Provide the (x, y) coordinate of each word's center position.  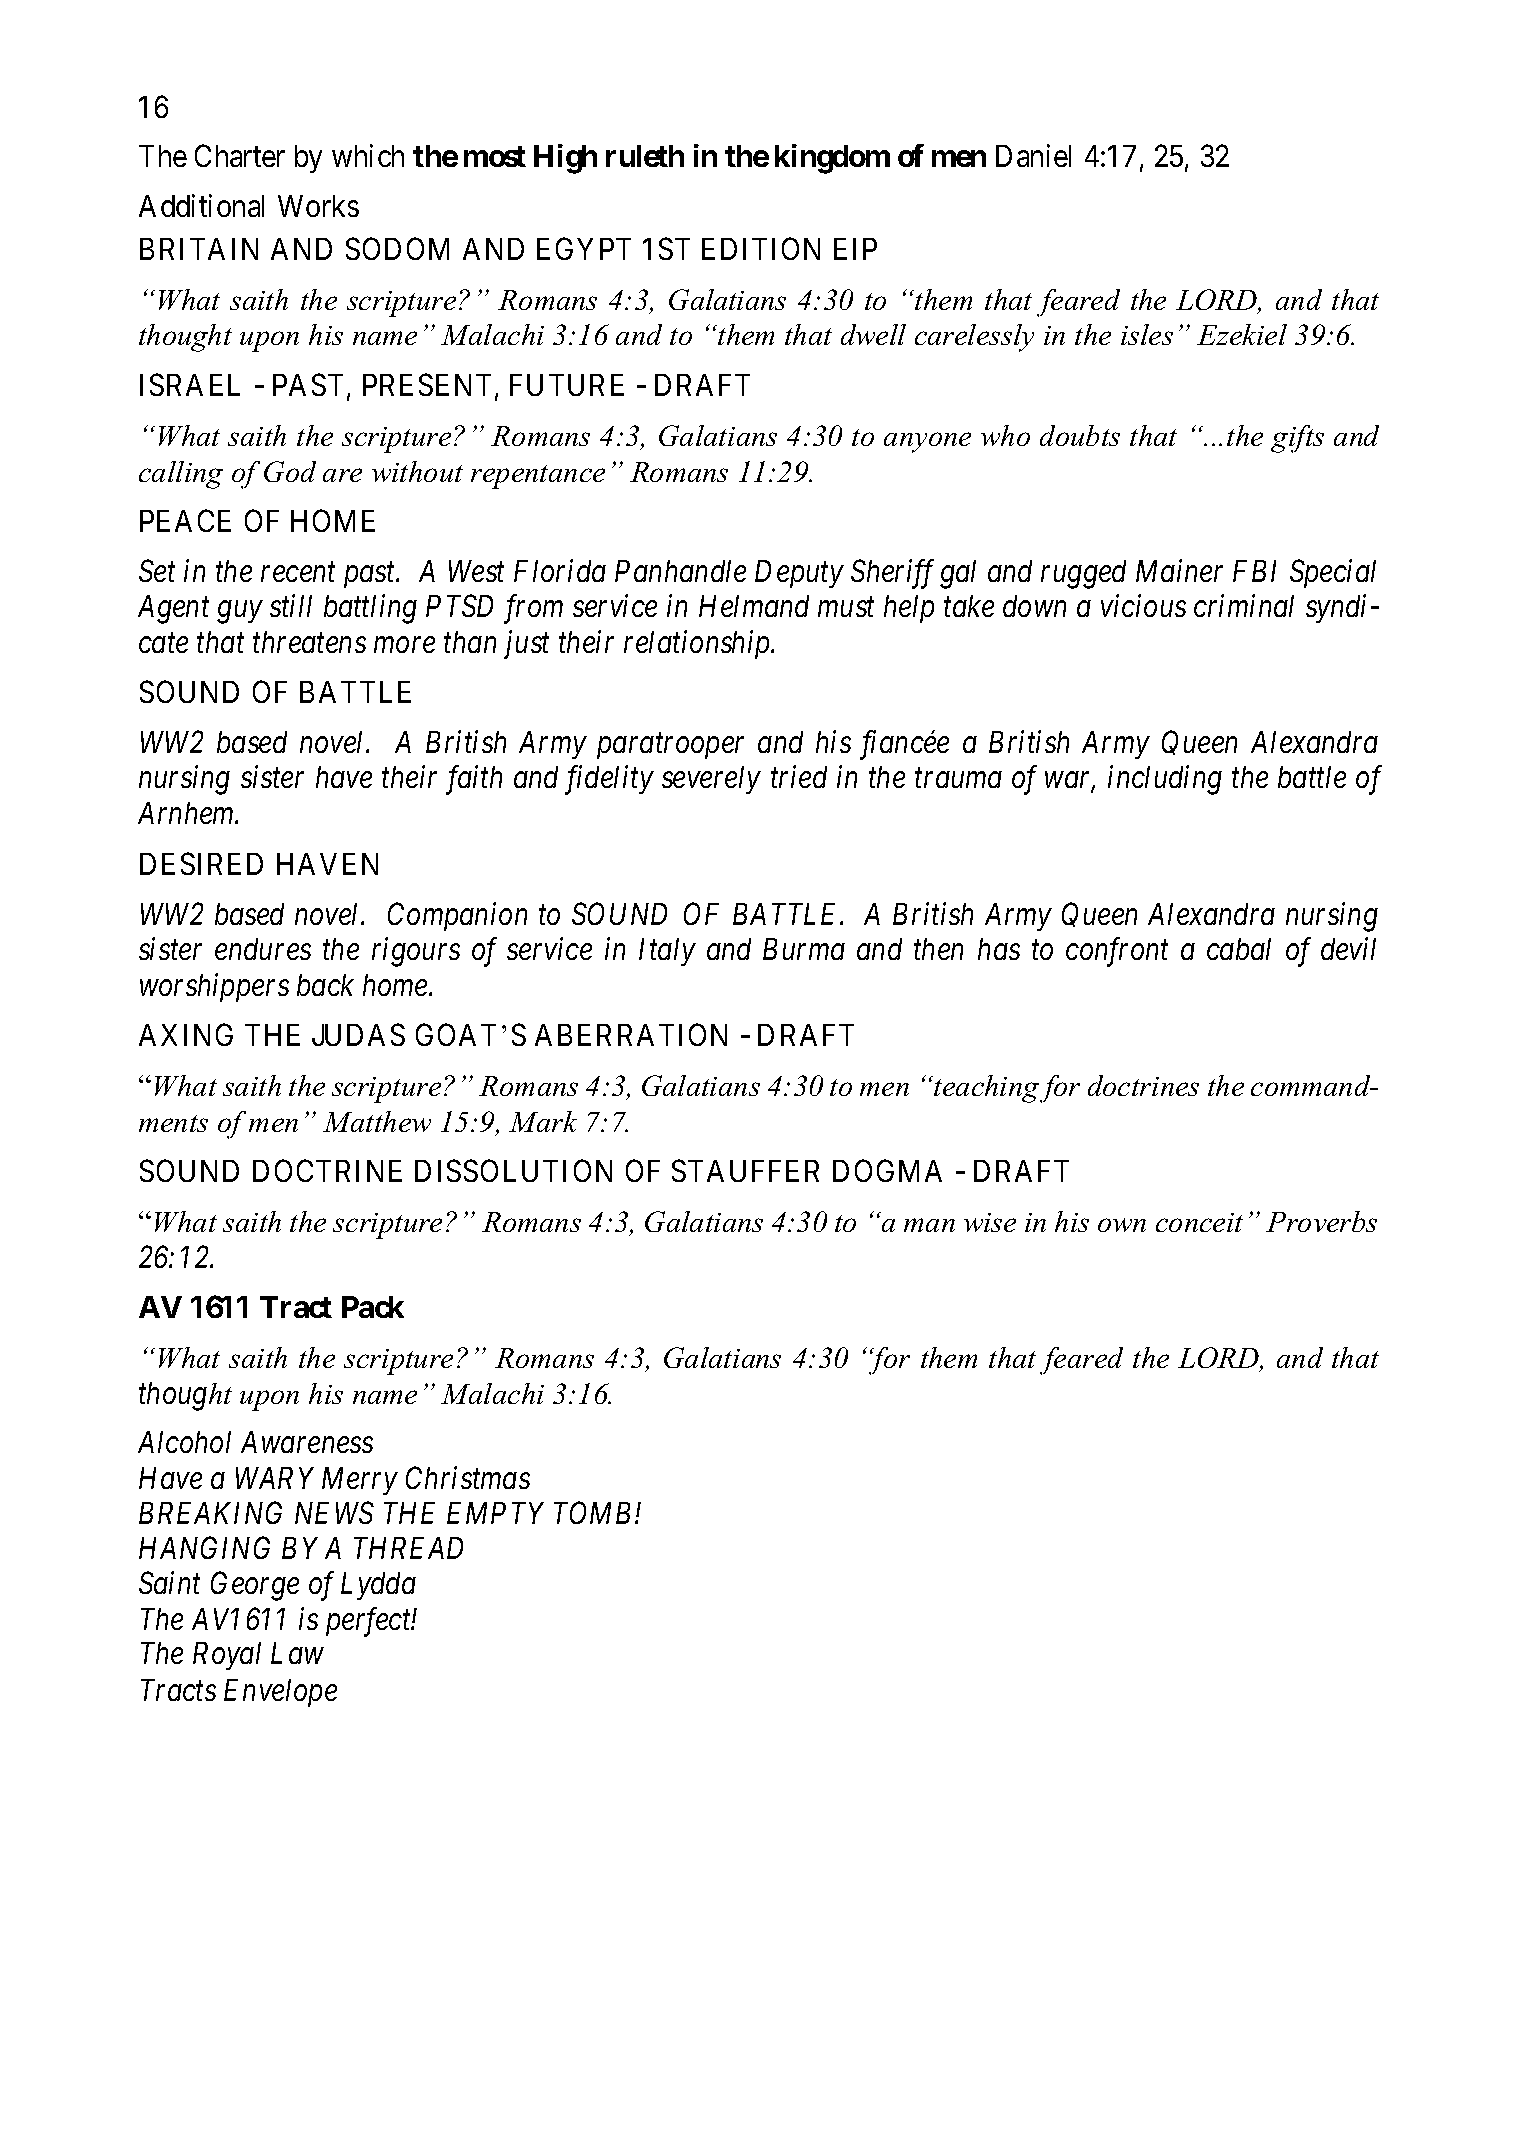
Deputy (799, 574)
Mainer (1179, 571)
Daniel (1033, 155)
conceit (1199, 1222)
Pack (373, 1307)
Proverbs (1321, 1221)
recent (298, 572)
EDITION (761, 248)
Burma (804, 949)
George (255, 1586)
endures (263, 949)
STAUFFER (745, 1171)
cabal (1239, 949)
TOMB (595, 1512)
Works (318, 206)
